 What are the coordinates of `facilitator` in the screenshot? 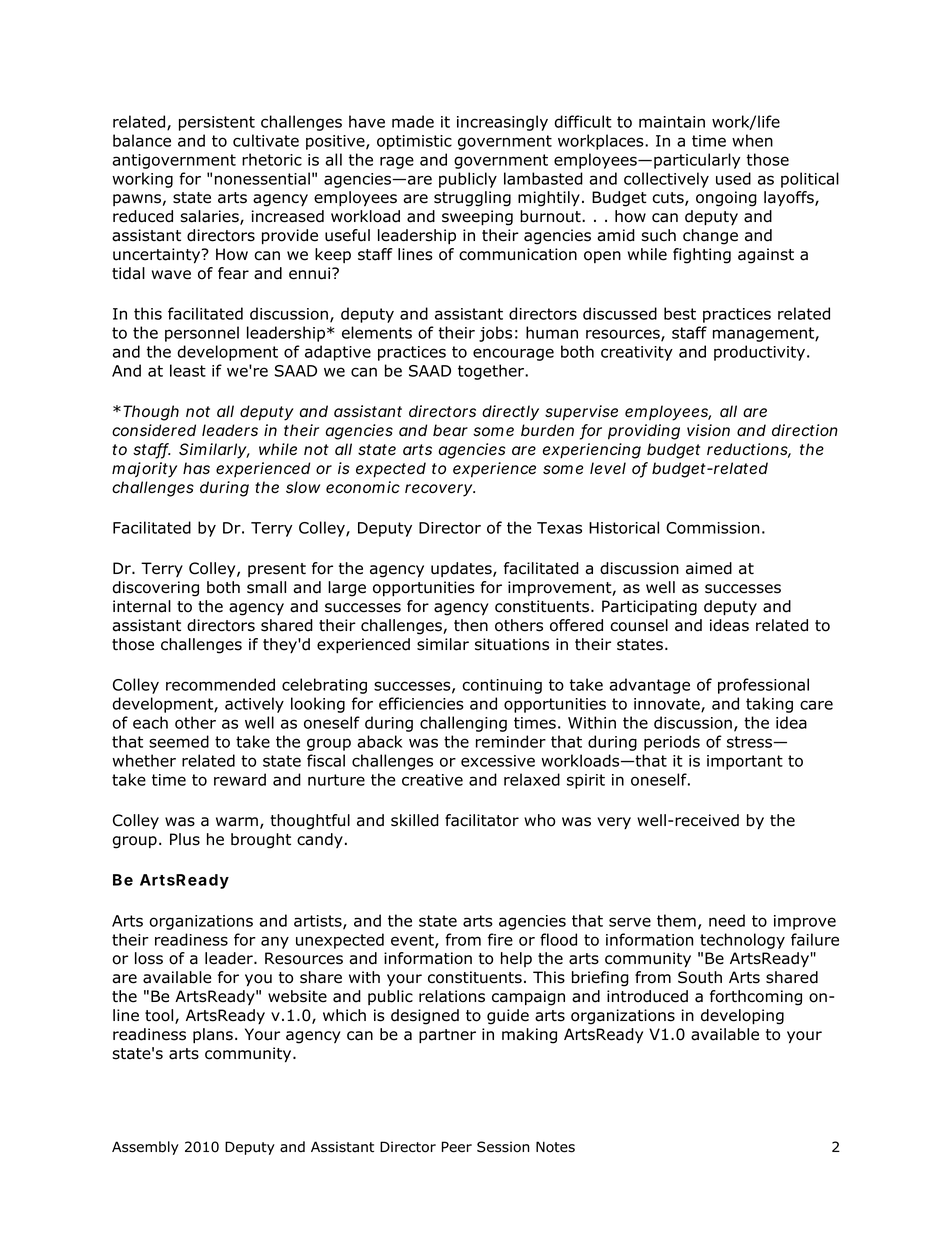 It's located at (482, 820).
